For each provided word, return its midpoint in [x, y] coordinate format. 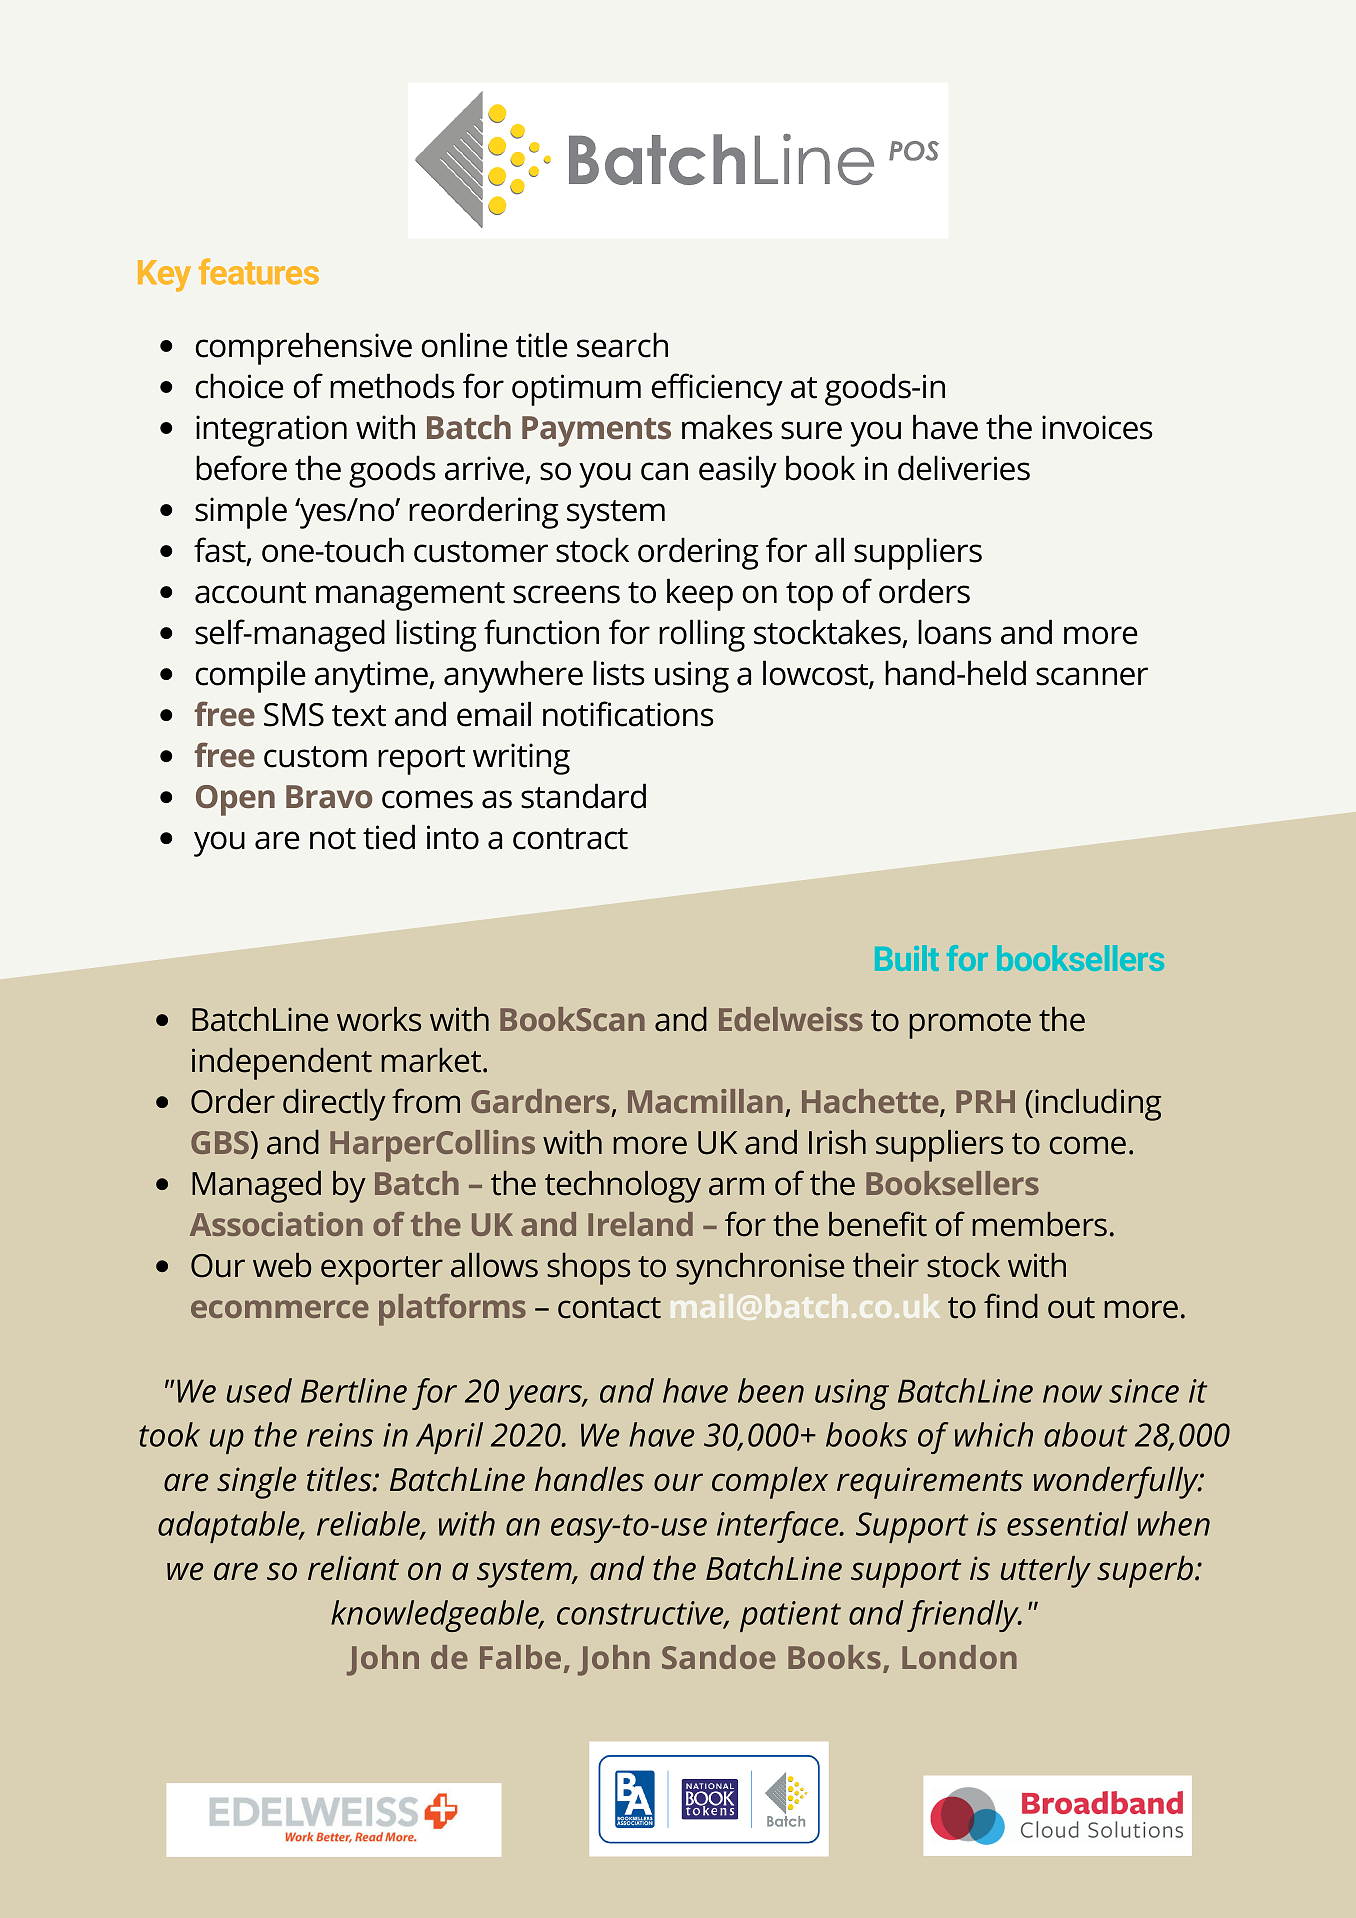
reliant [353, 1568]
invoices [1097, 427]
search [622, 345]
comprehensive [303, 348]
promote [970, 1024]
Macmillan [705, 1101]
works [379, 1019]
